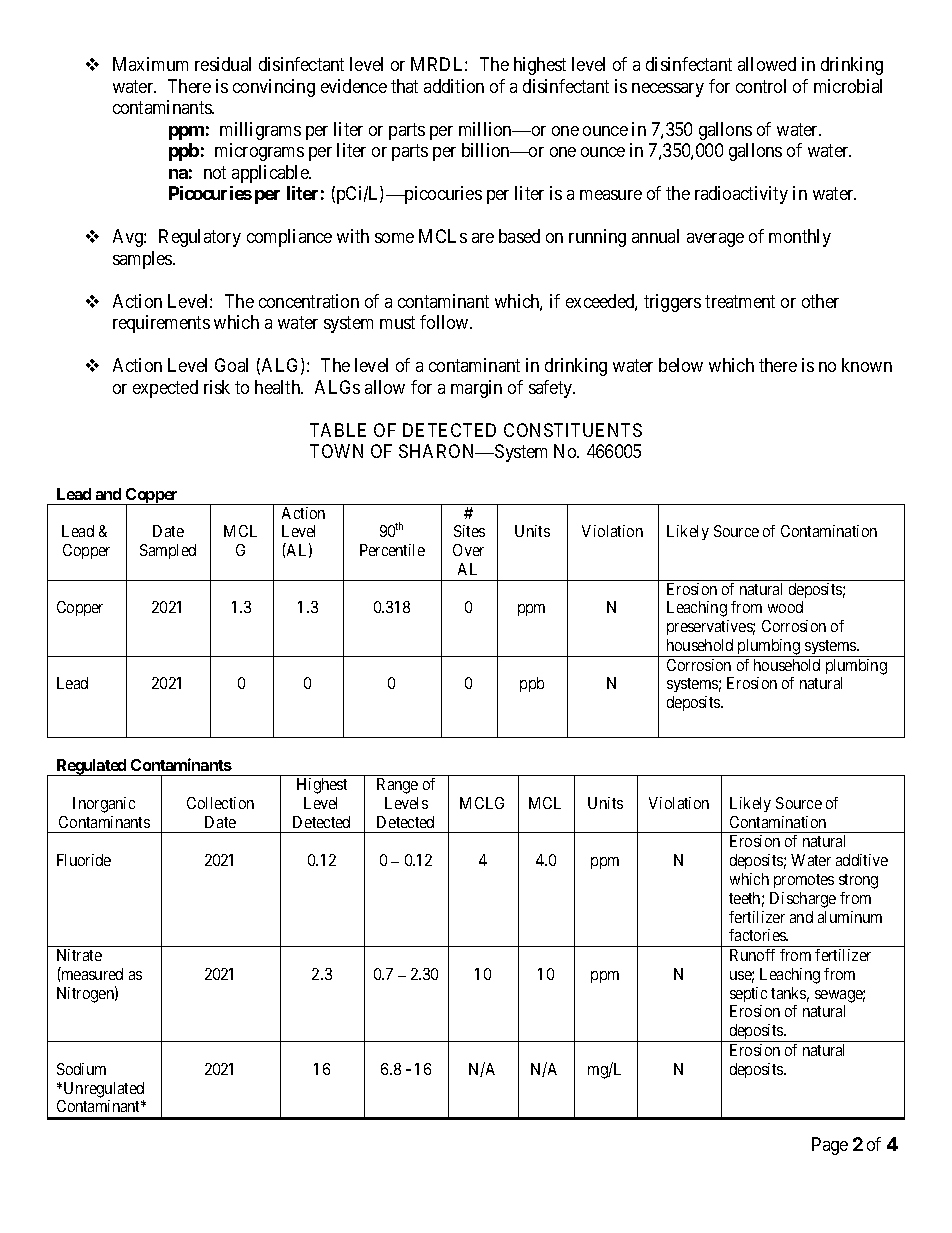 The width and height of the image is (952, 1233). Describe the element at coordinates (468, 550) in the image. I see `Over` at that location.
